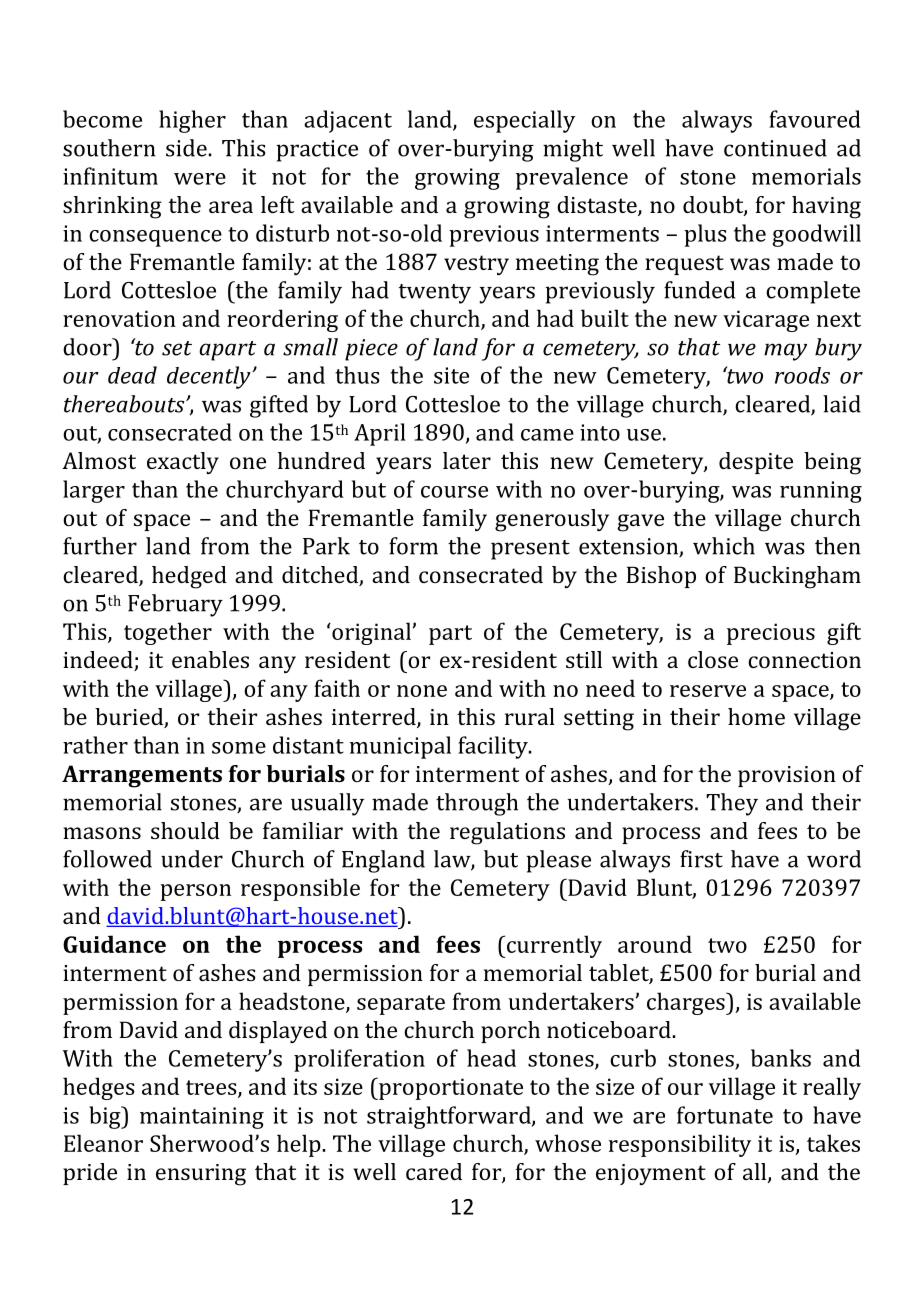  What do you see at coordinates (202, 1118) in the screenshot?
I see `maintaining` at bounding box center [202, 1118].
